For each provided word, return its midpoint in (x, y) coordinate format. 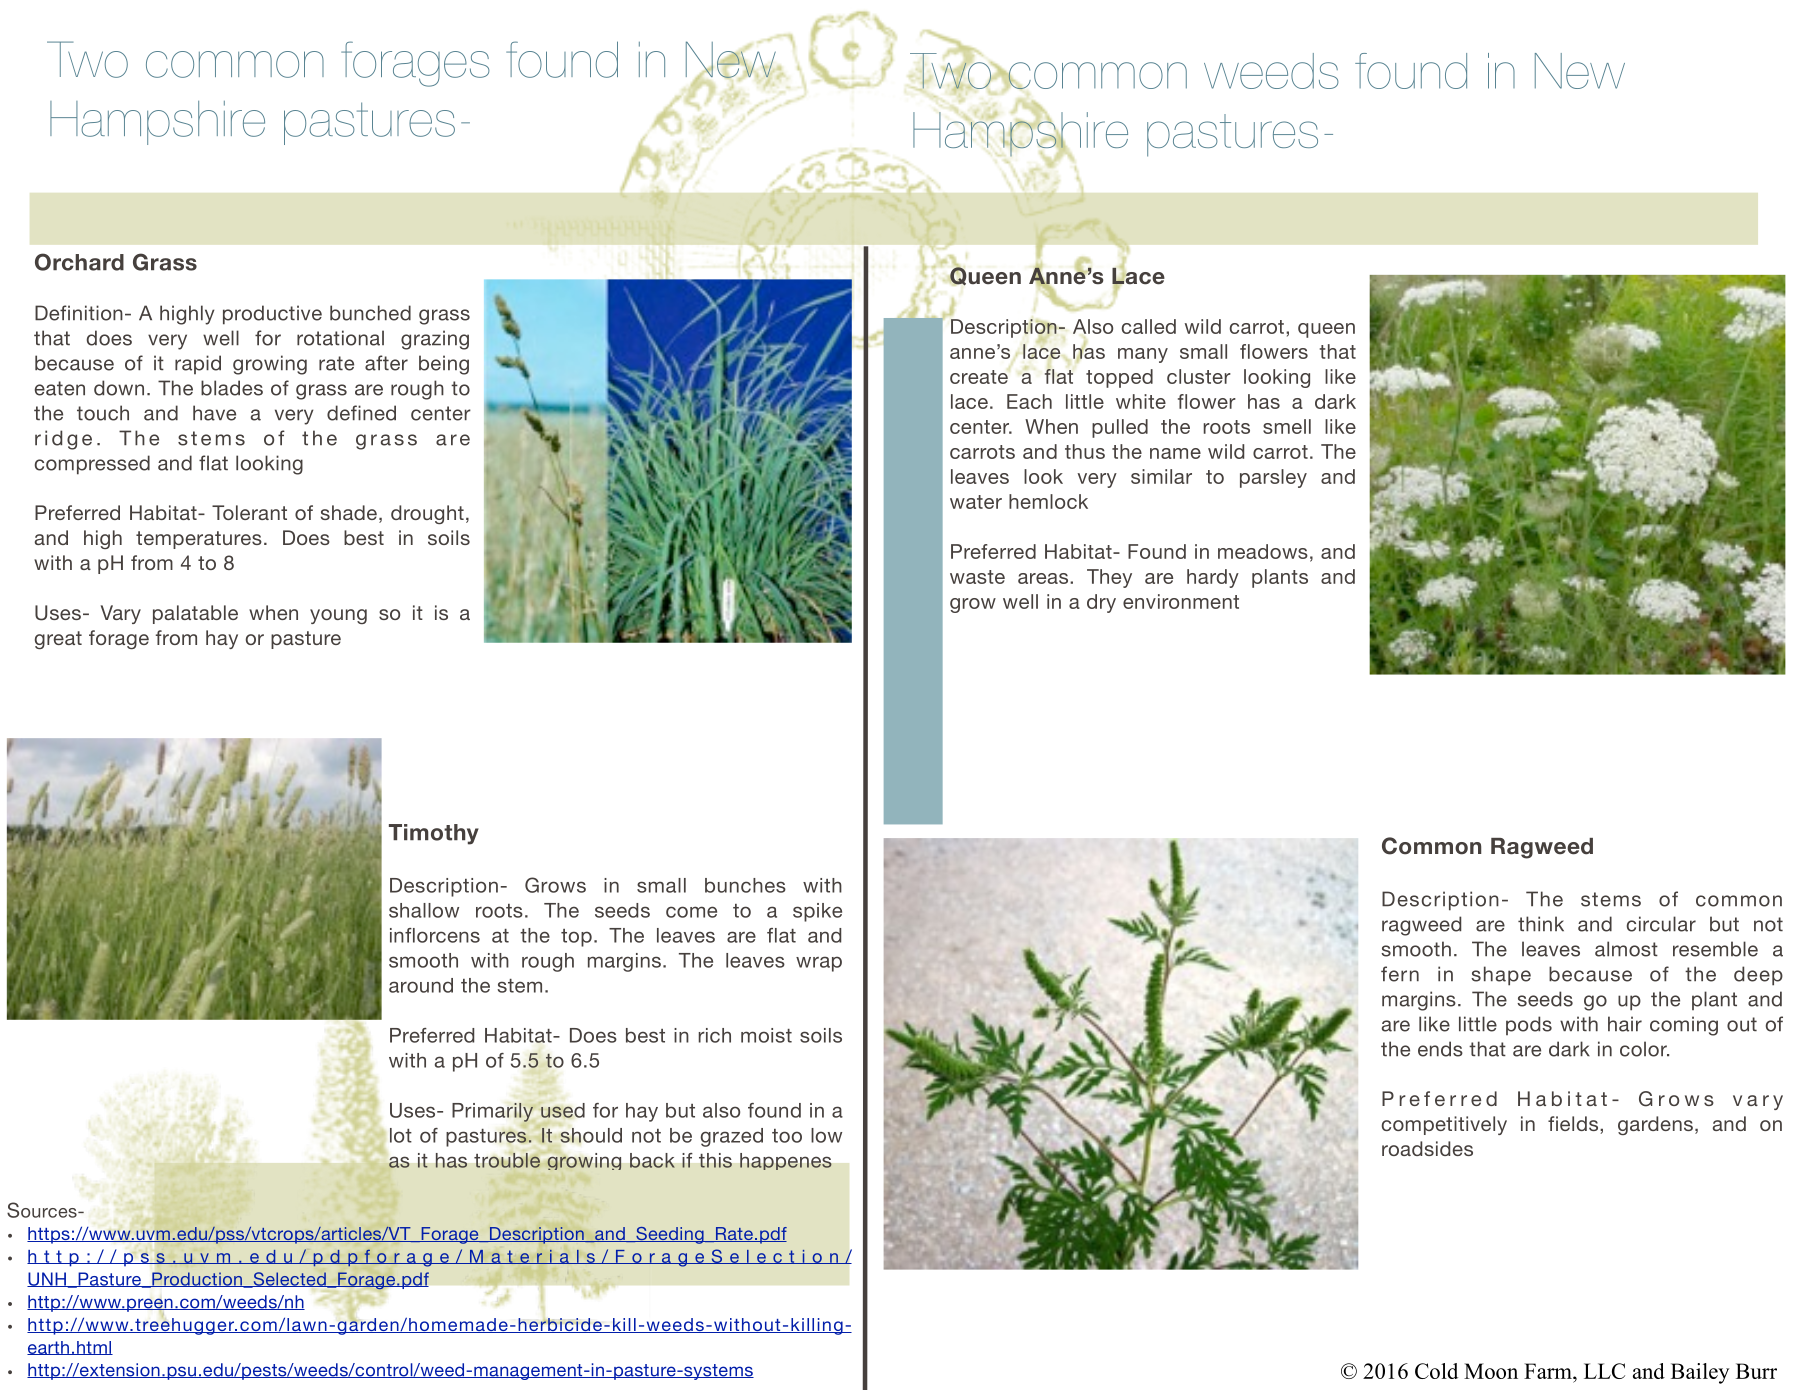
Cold (1436, 1371)
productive (272, 315)
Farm (1549, 1371)
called (1149, 326)
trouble (507, 1160)
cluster (1199, 376)
